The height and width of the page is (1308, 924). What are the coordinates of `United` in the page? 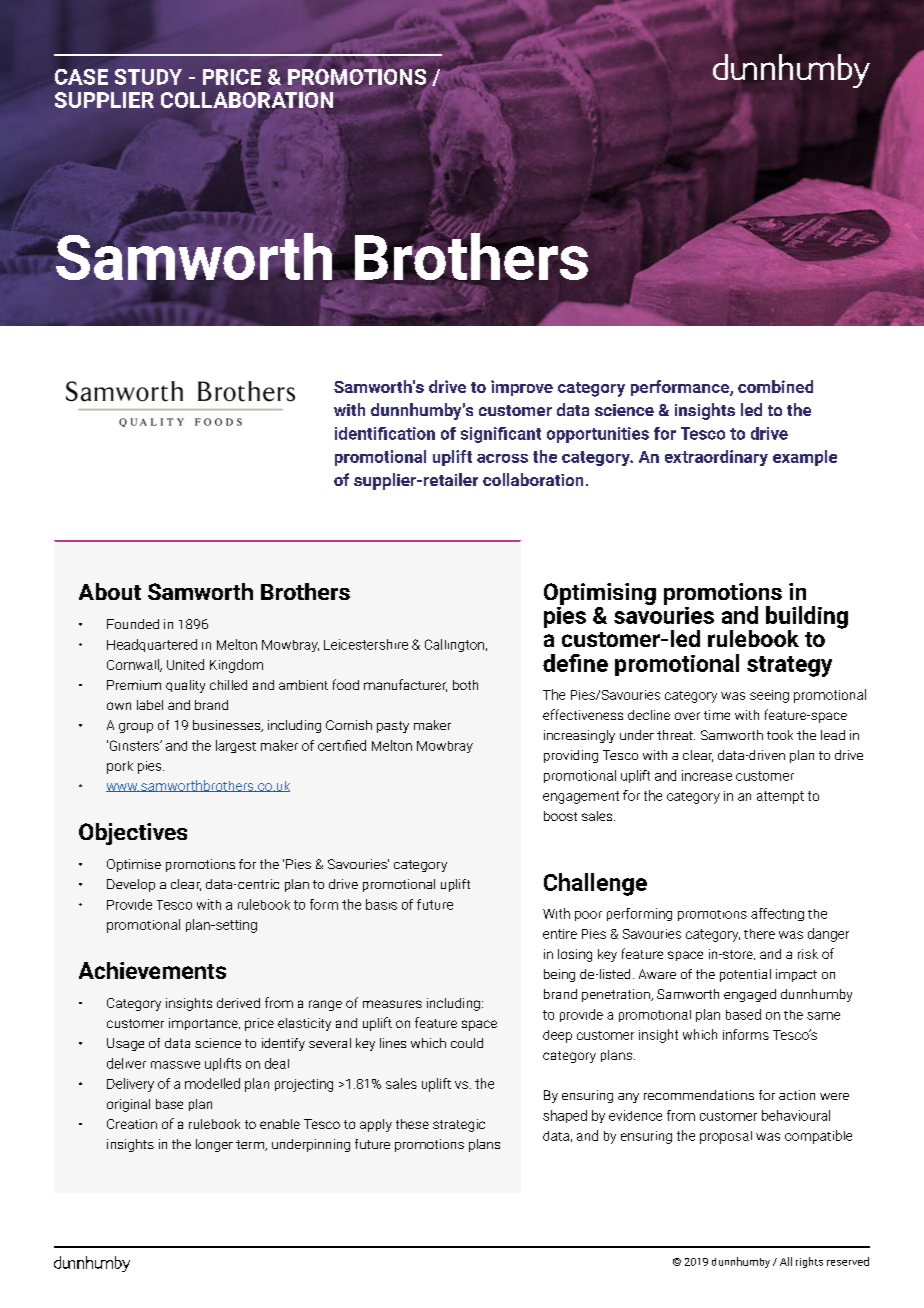 It's located at (185, 664).
